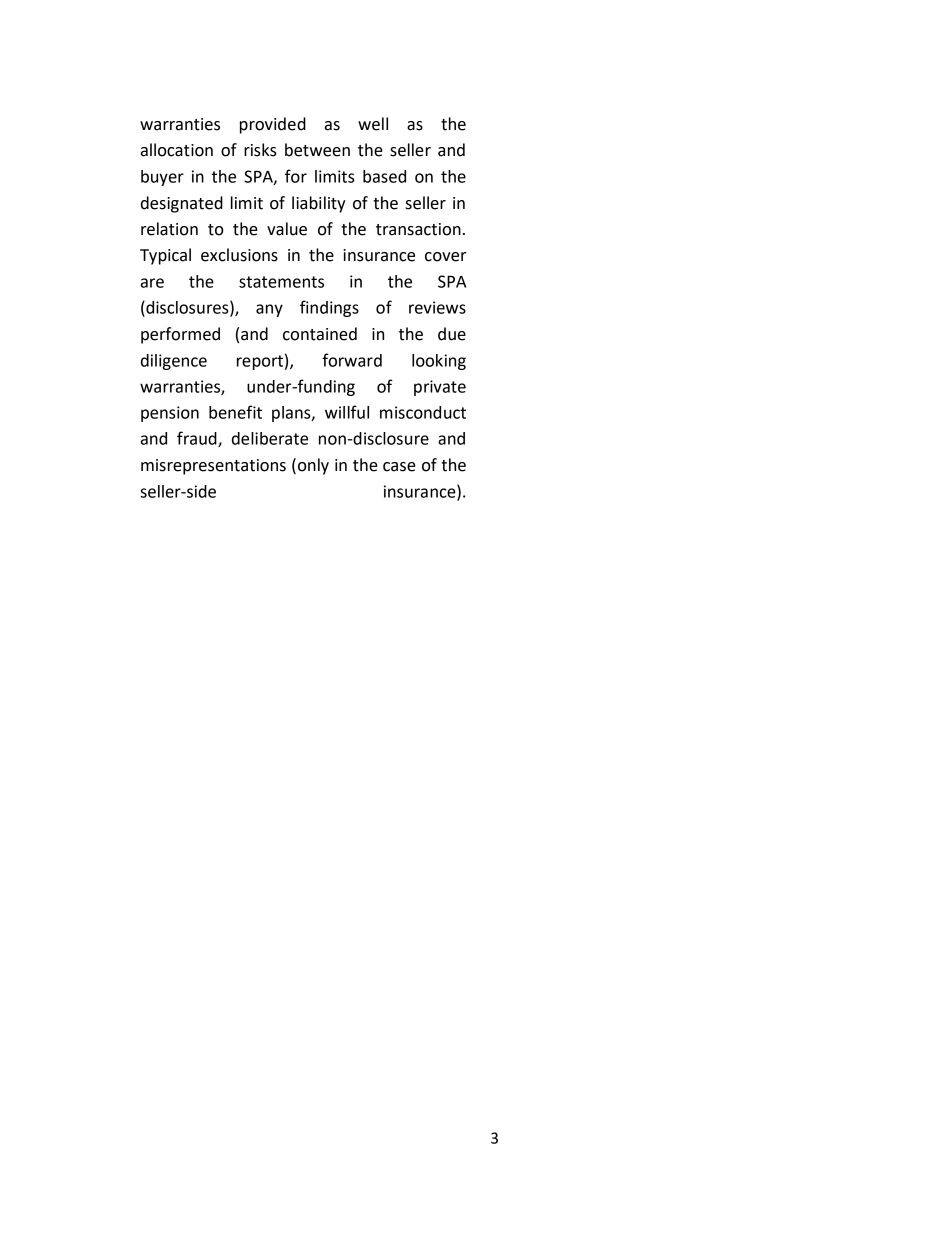  I want to click on statements, so click(281, 282).
